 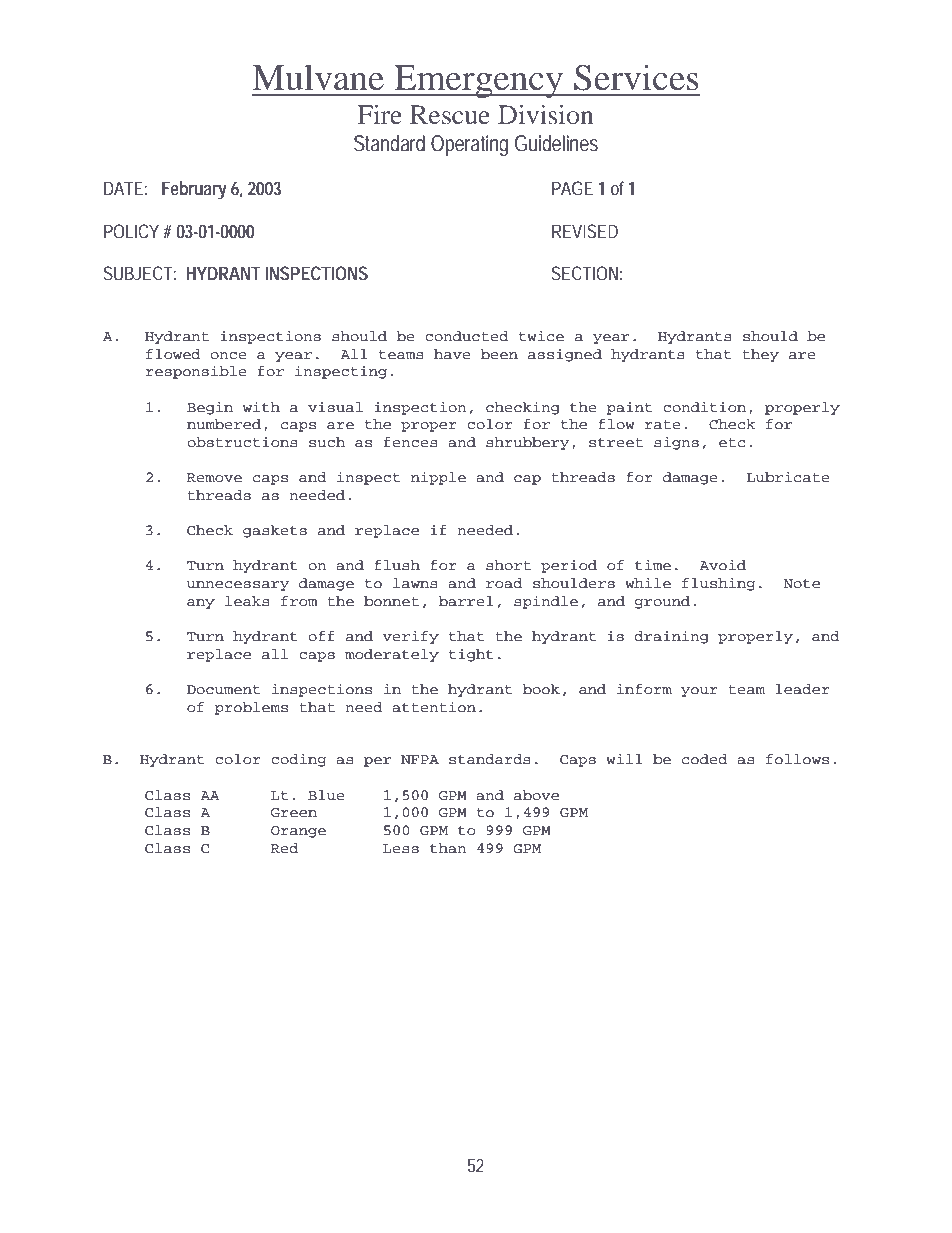 I want to click on Green, so click(x=294, y=813).
